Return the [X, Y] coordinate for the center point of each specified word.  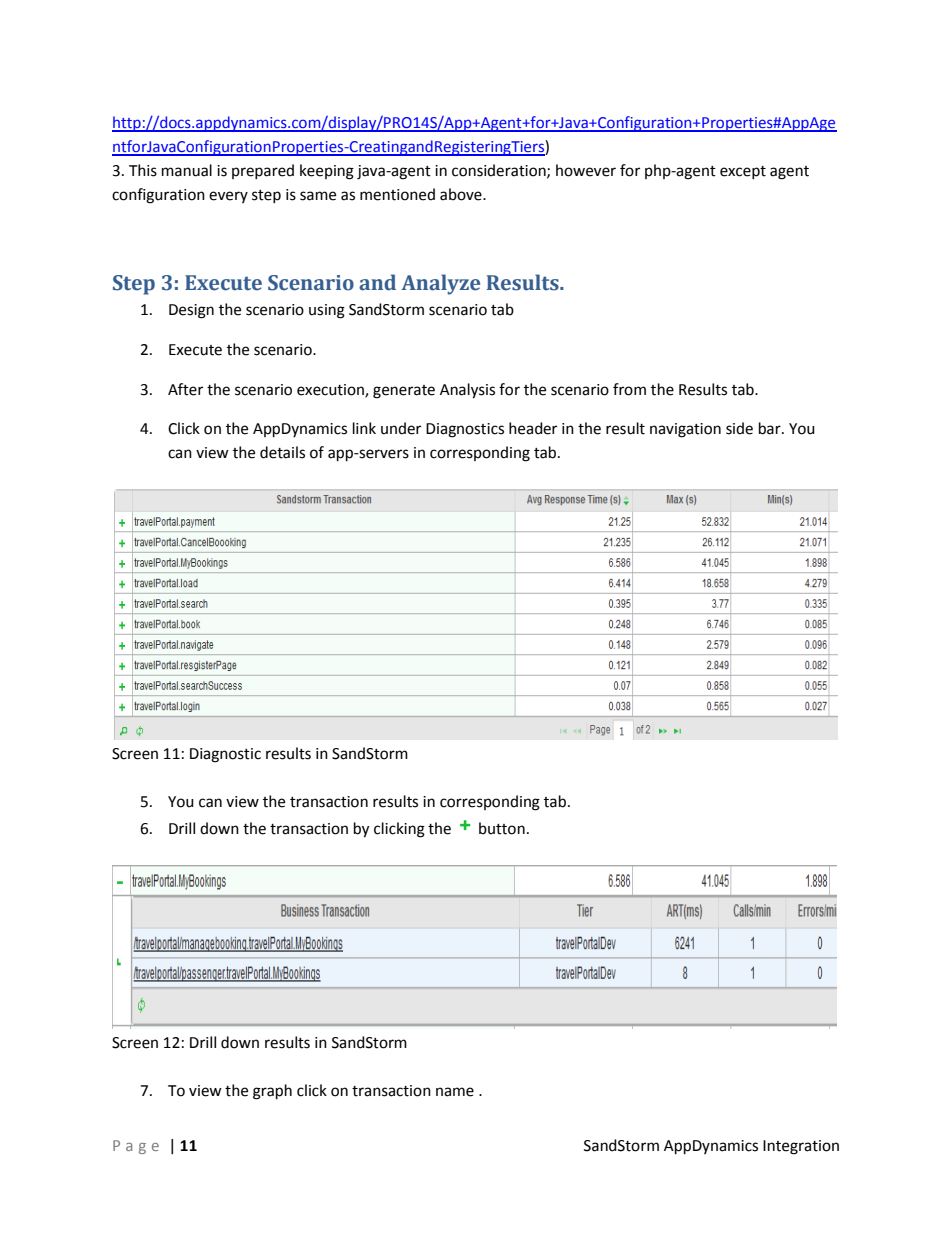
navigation [685, 430]
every [228, 197]
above [462, 194]
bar [771, 428]
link [364, 428]
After [185, 389]
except [743, 172]
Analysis [467, 391]
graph [272, 1092]
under [401, 428]
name [455, 1092]
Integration [801, 1147]
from [629, 389]
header [533, 428]
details [282, 452]
